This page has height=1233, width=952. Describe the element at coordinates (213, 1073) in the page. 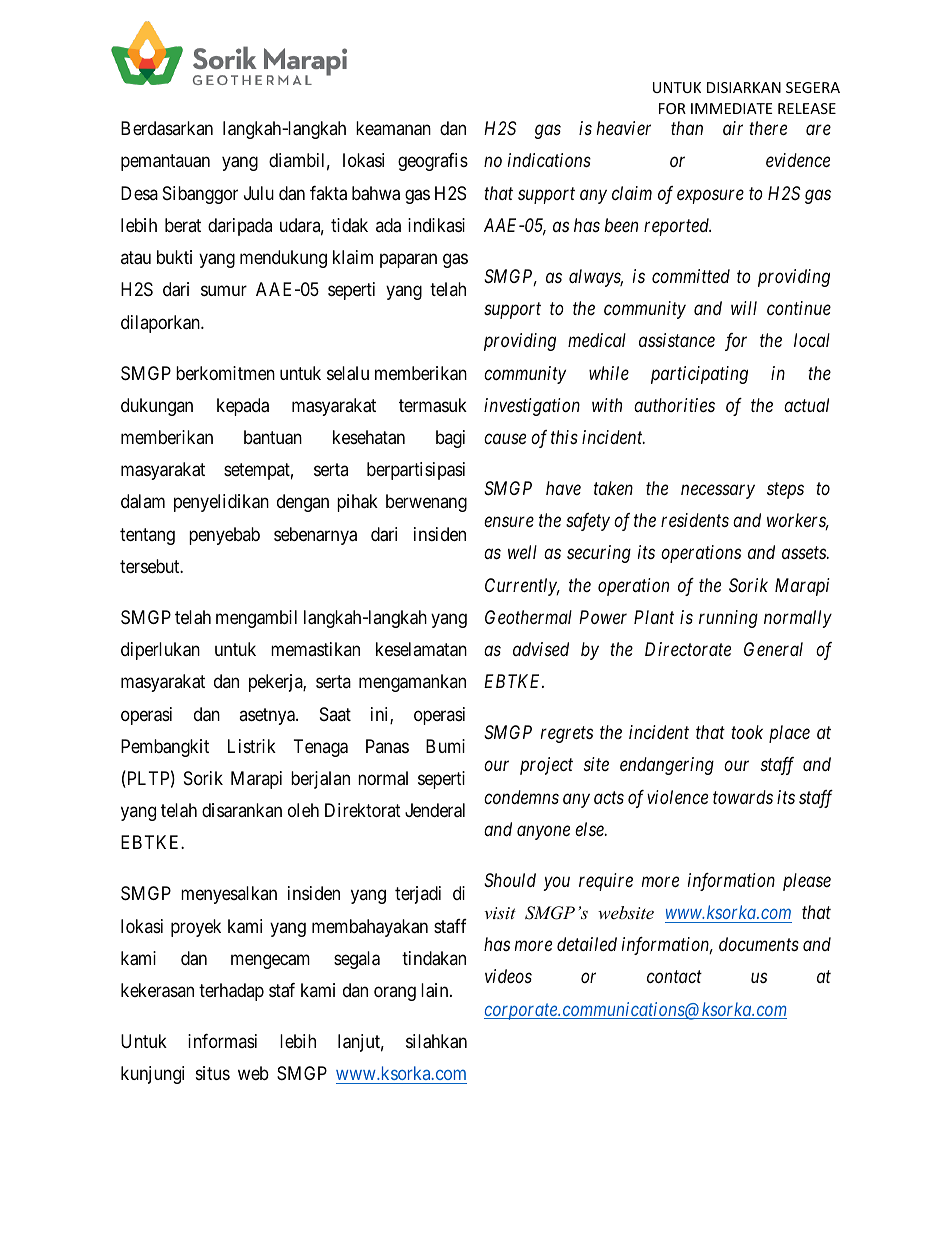

I see `situs` at that location.
